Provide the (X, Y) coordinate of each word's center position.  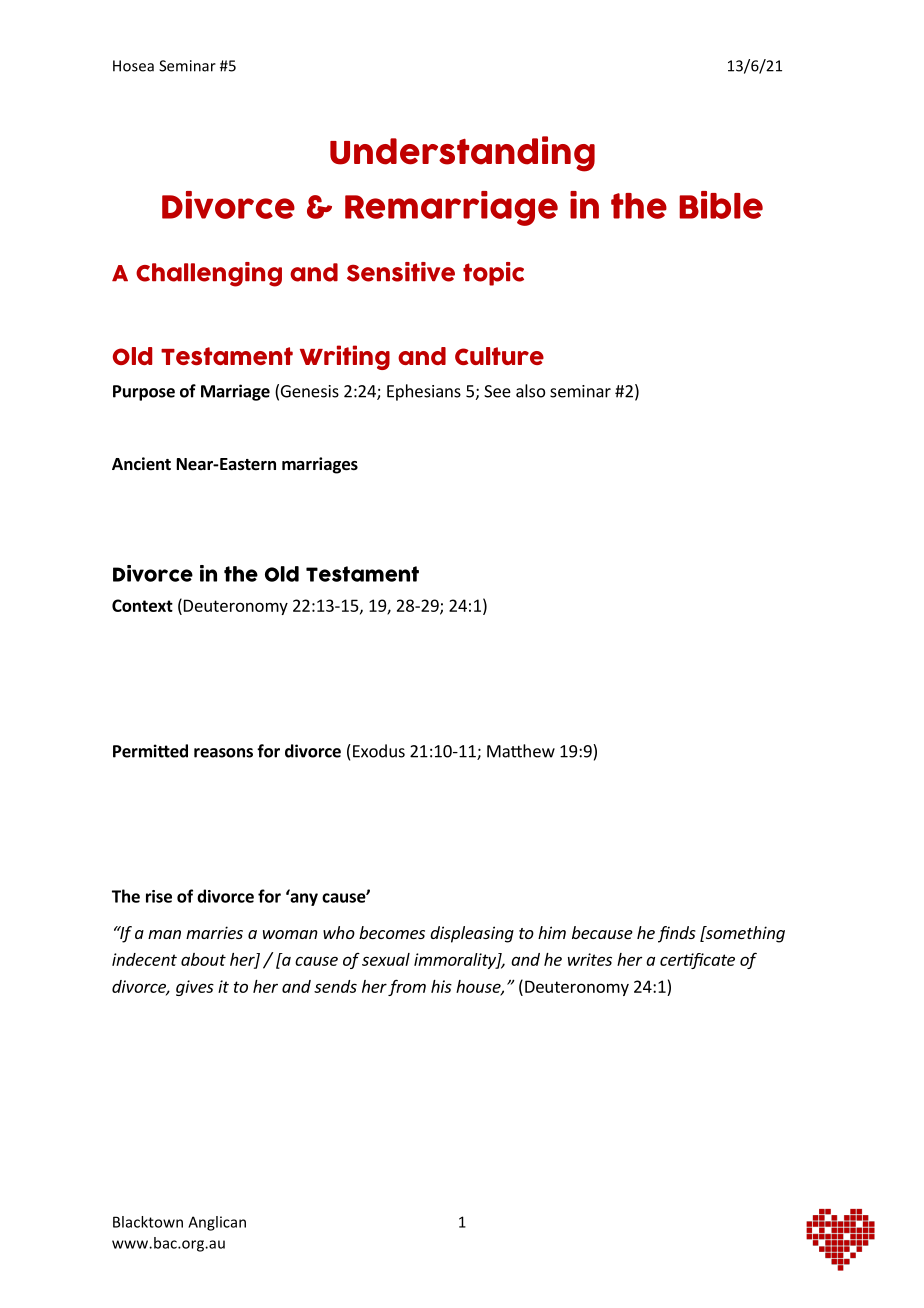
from (407, 987)
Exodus (379, 751)
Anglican (217, 1223)
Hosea (133, 66)
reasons (223, 753)
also (530, 391)
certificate (697, 961)
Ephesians (424, 392)
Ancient (141, 464)
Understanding (462, 154)
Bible (721, 205)
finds (677, 934)
